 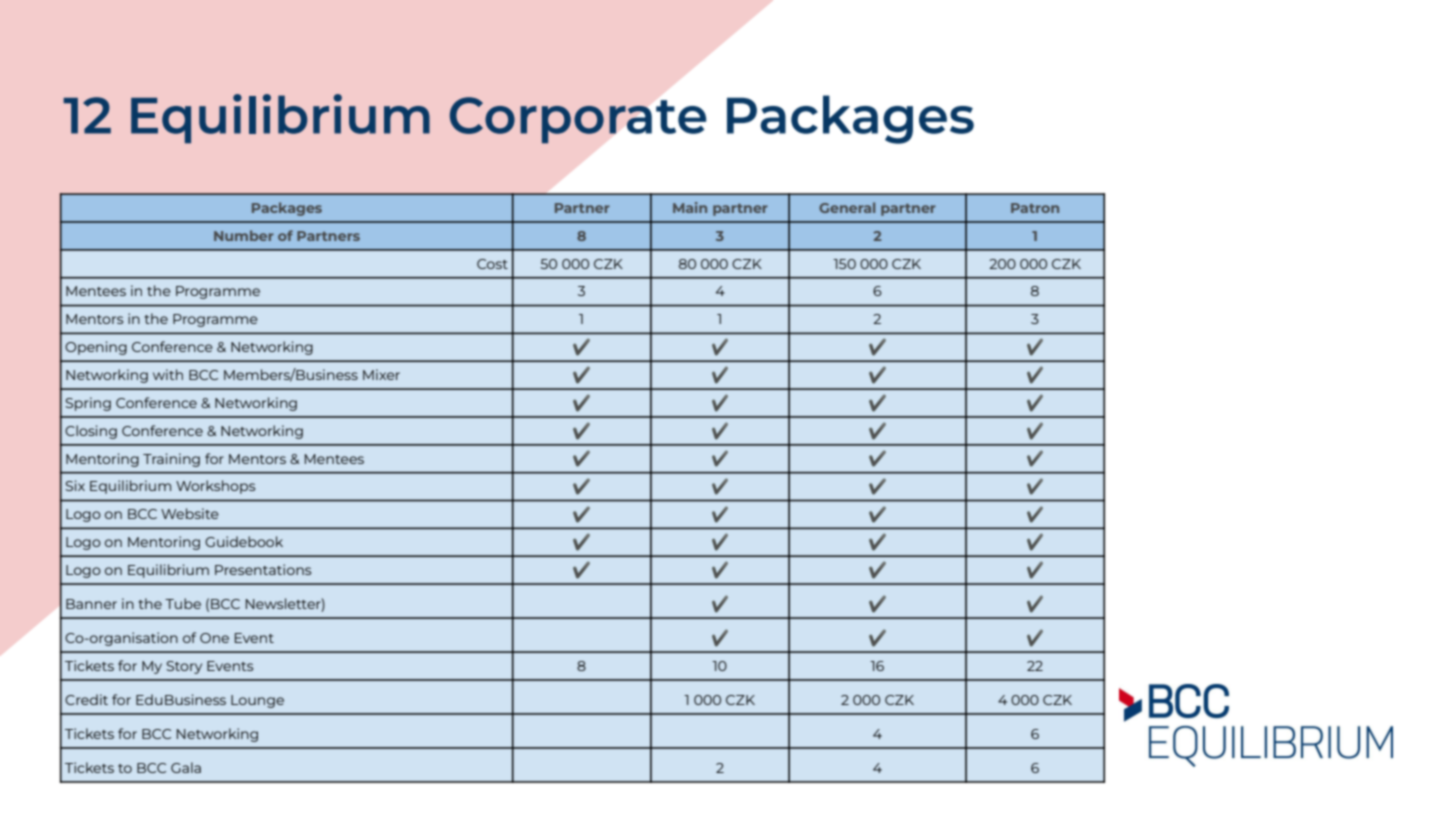 I want to click on Tube, so click(x=183, y=603).
